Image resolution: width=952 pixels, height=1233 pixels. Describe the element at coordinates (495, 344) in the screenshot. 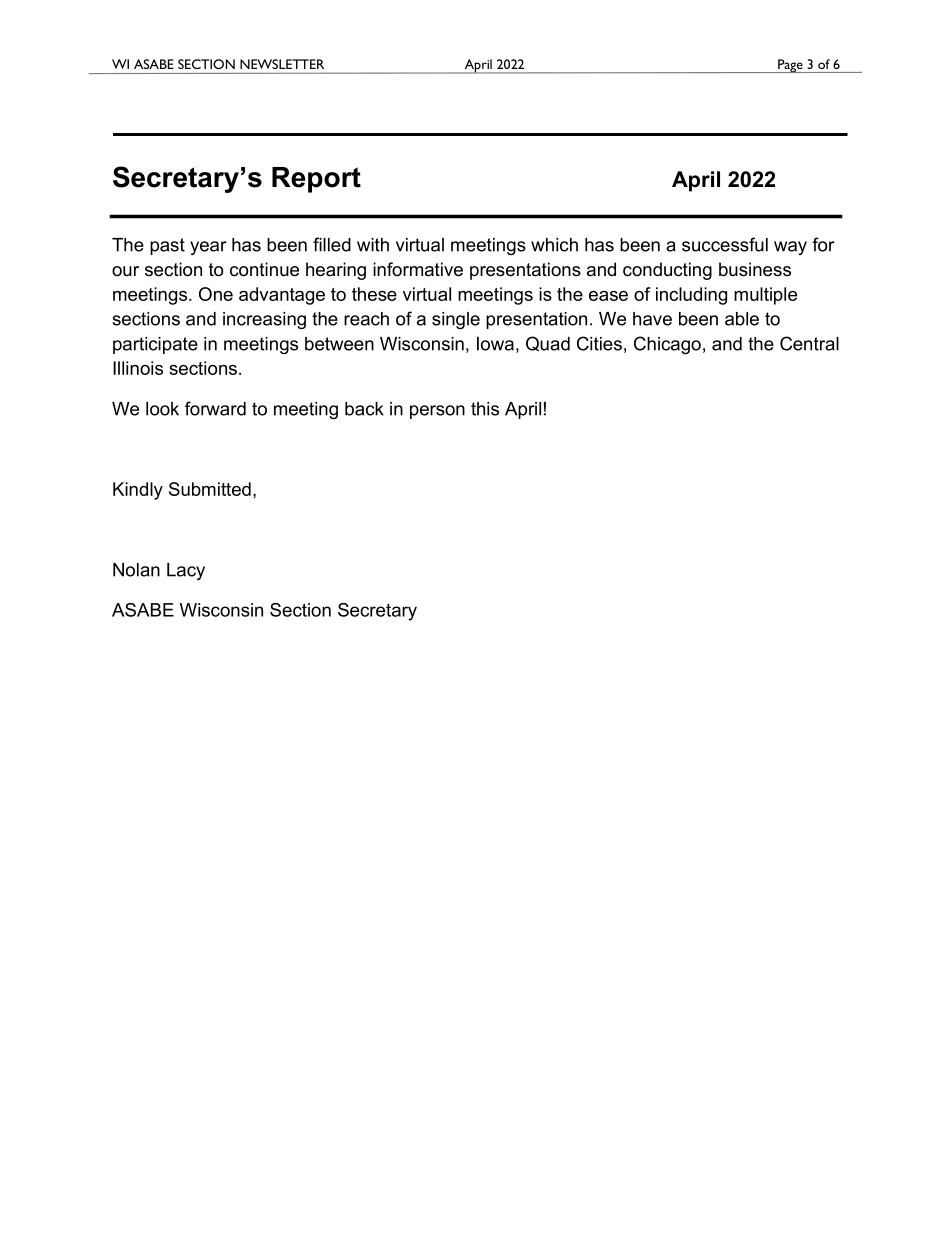

I see `Iowa` at that location.
